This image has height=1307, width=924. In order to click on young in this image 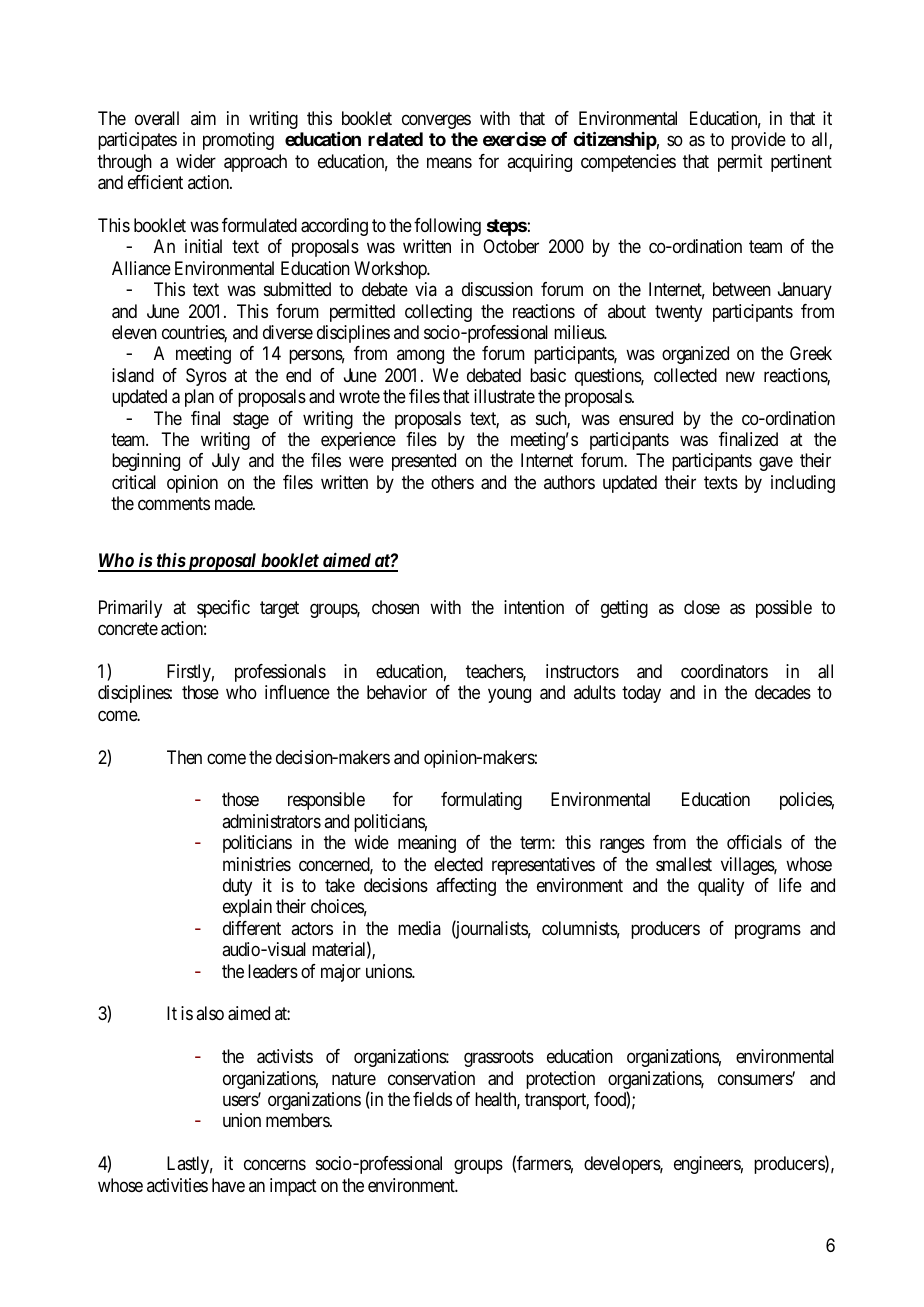, I will do `click(509, 695)`.
